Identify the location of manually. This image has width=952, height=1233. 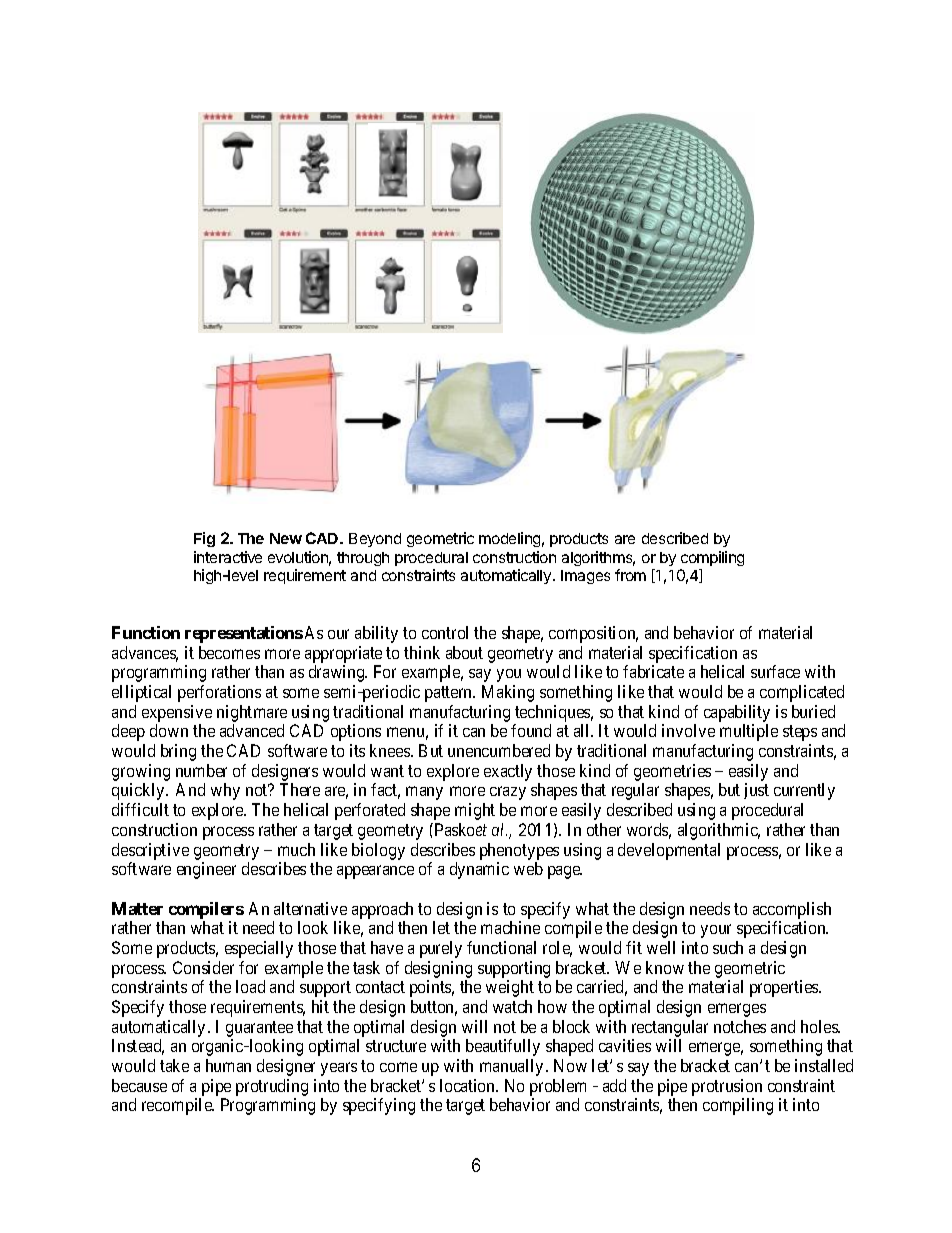
(511, 1067).
